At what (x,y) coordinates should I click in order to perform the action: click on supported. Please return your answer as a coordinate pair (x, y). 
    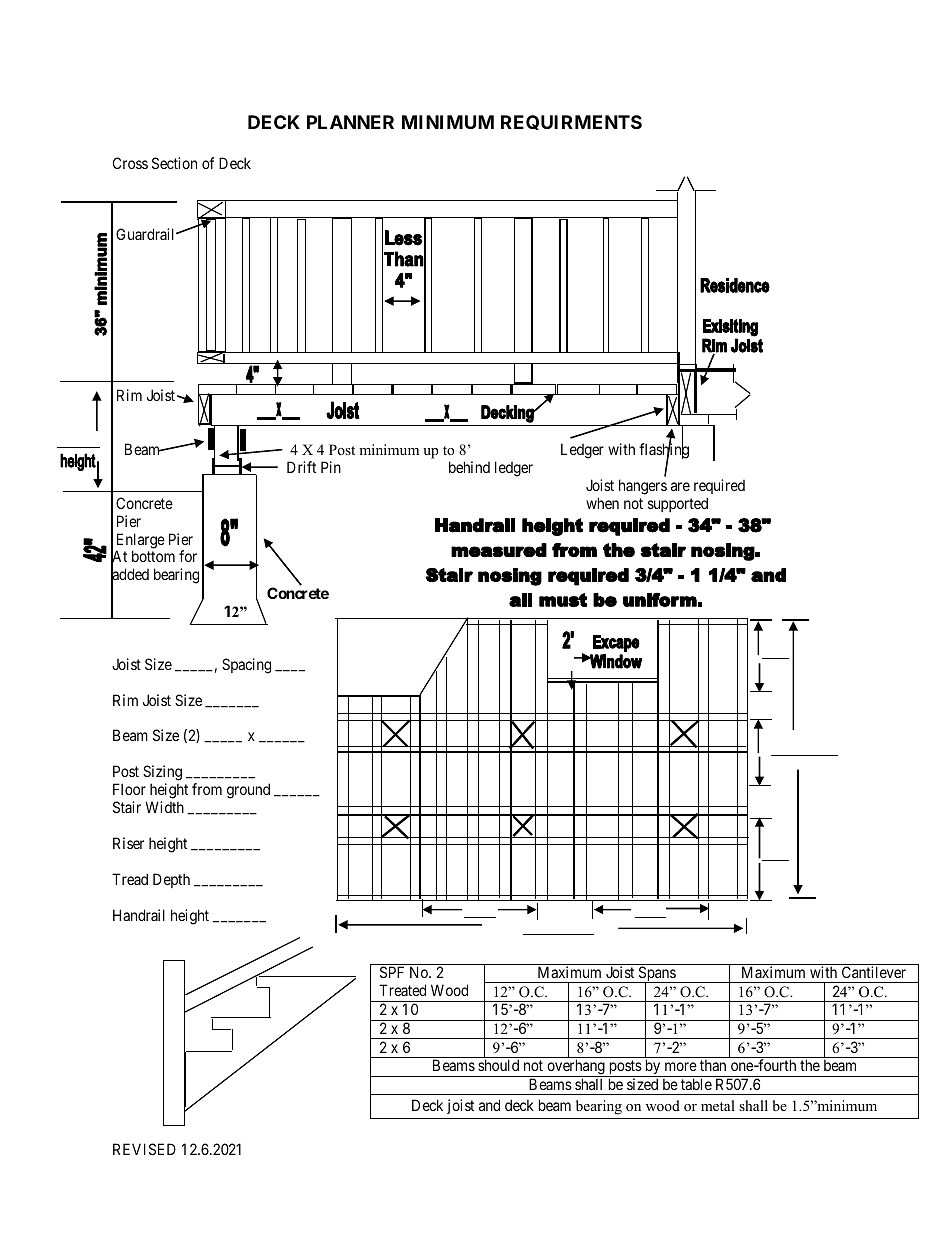
    Looking at the image, I should click on (678, 504).
